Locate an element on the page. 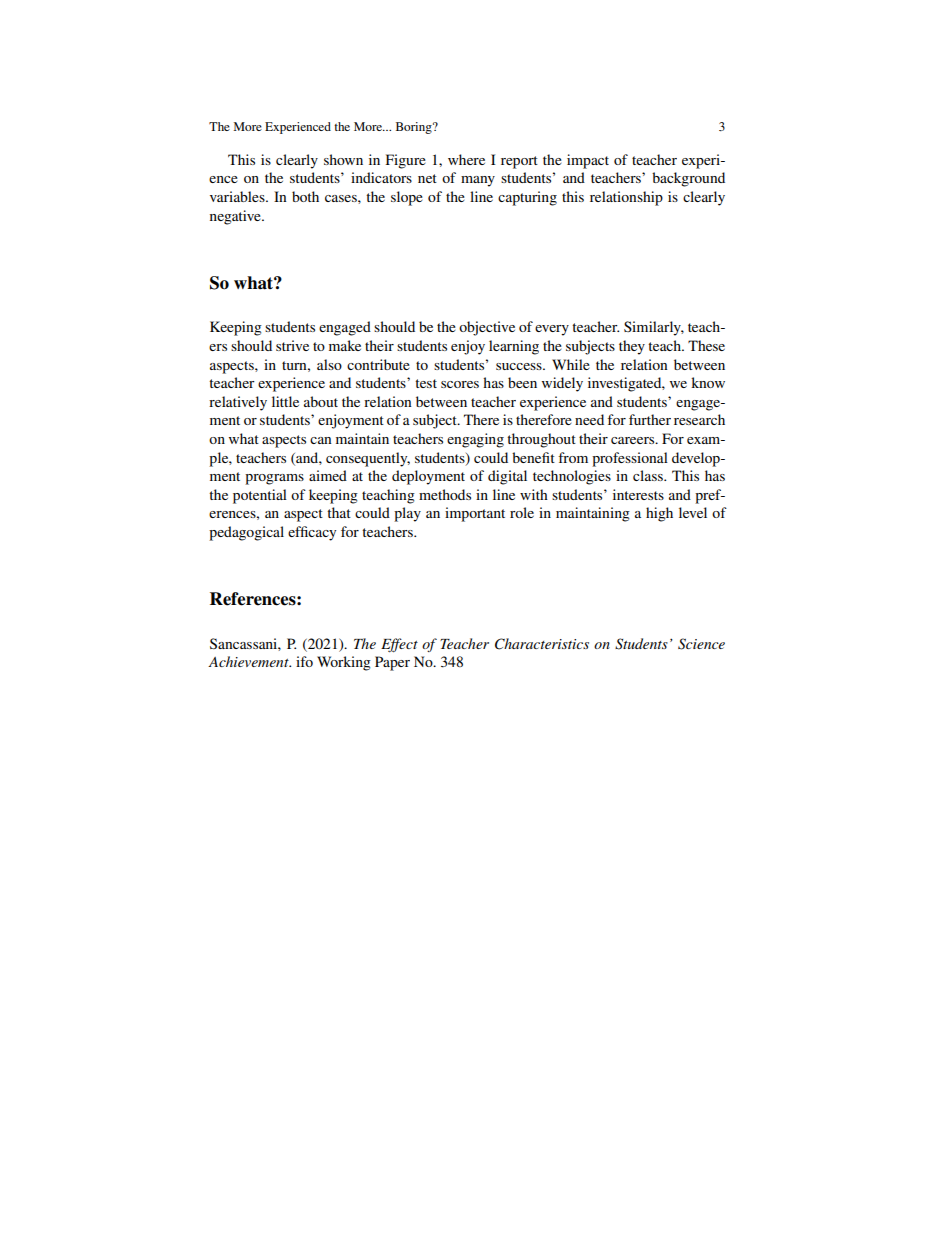 The width and height of the page is (952, 1233). many is located at coordinates (478, 181).
